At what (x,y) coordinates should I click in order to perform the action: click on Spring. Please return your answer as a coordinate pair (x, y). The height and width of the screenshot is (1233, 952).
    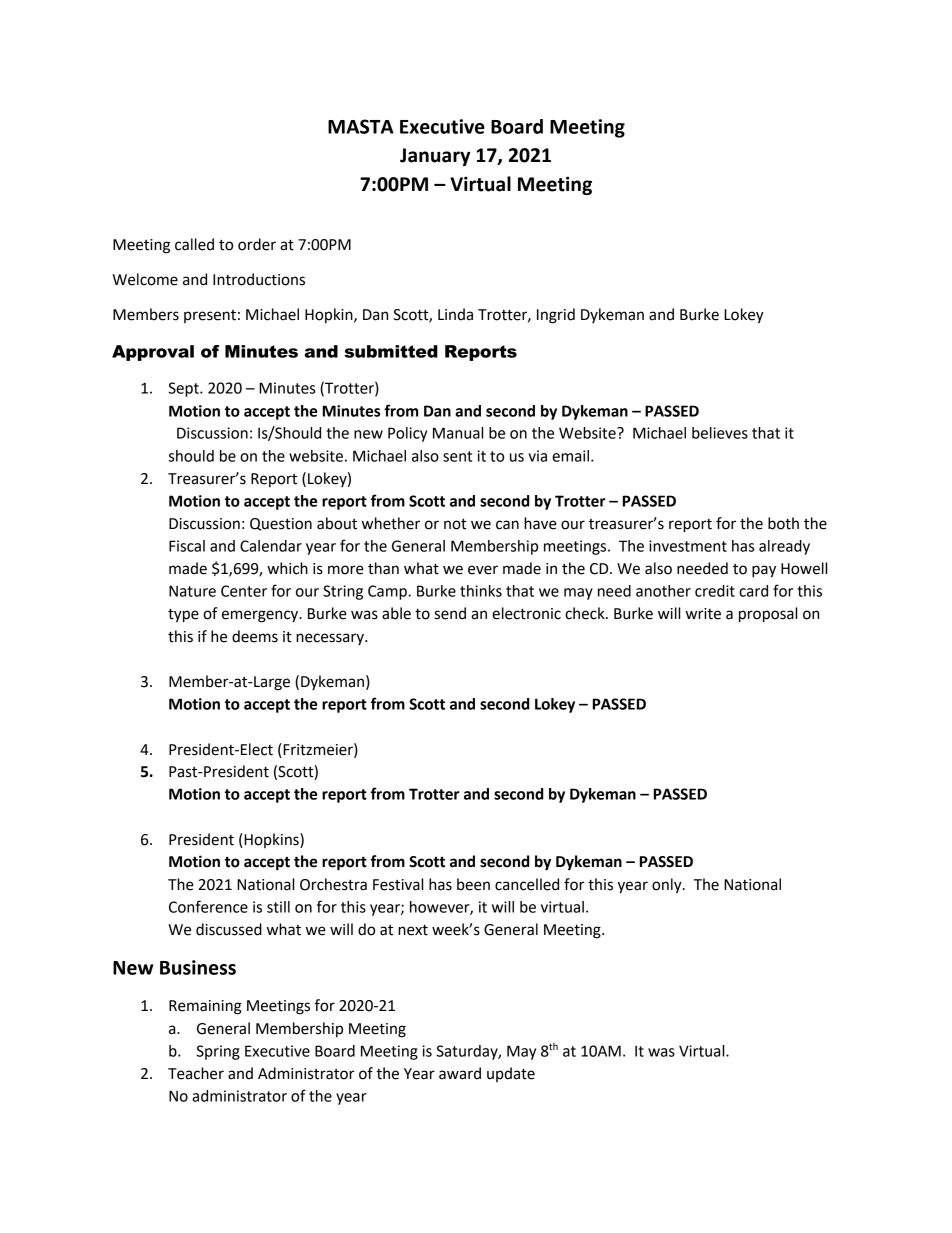
    Looking at the image, I should click on (218, 1052).
